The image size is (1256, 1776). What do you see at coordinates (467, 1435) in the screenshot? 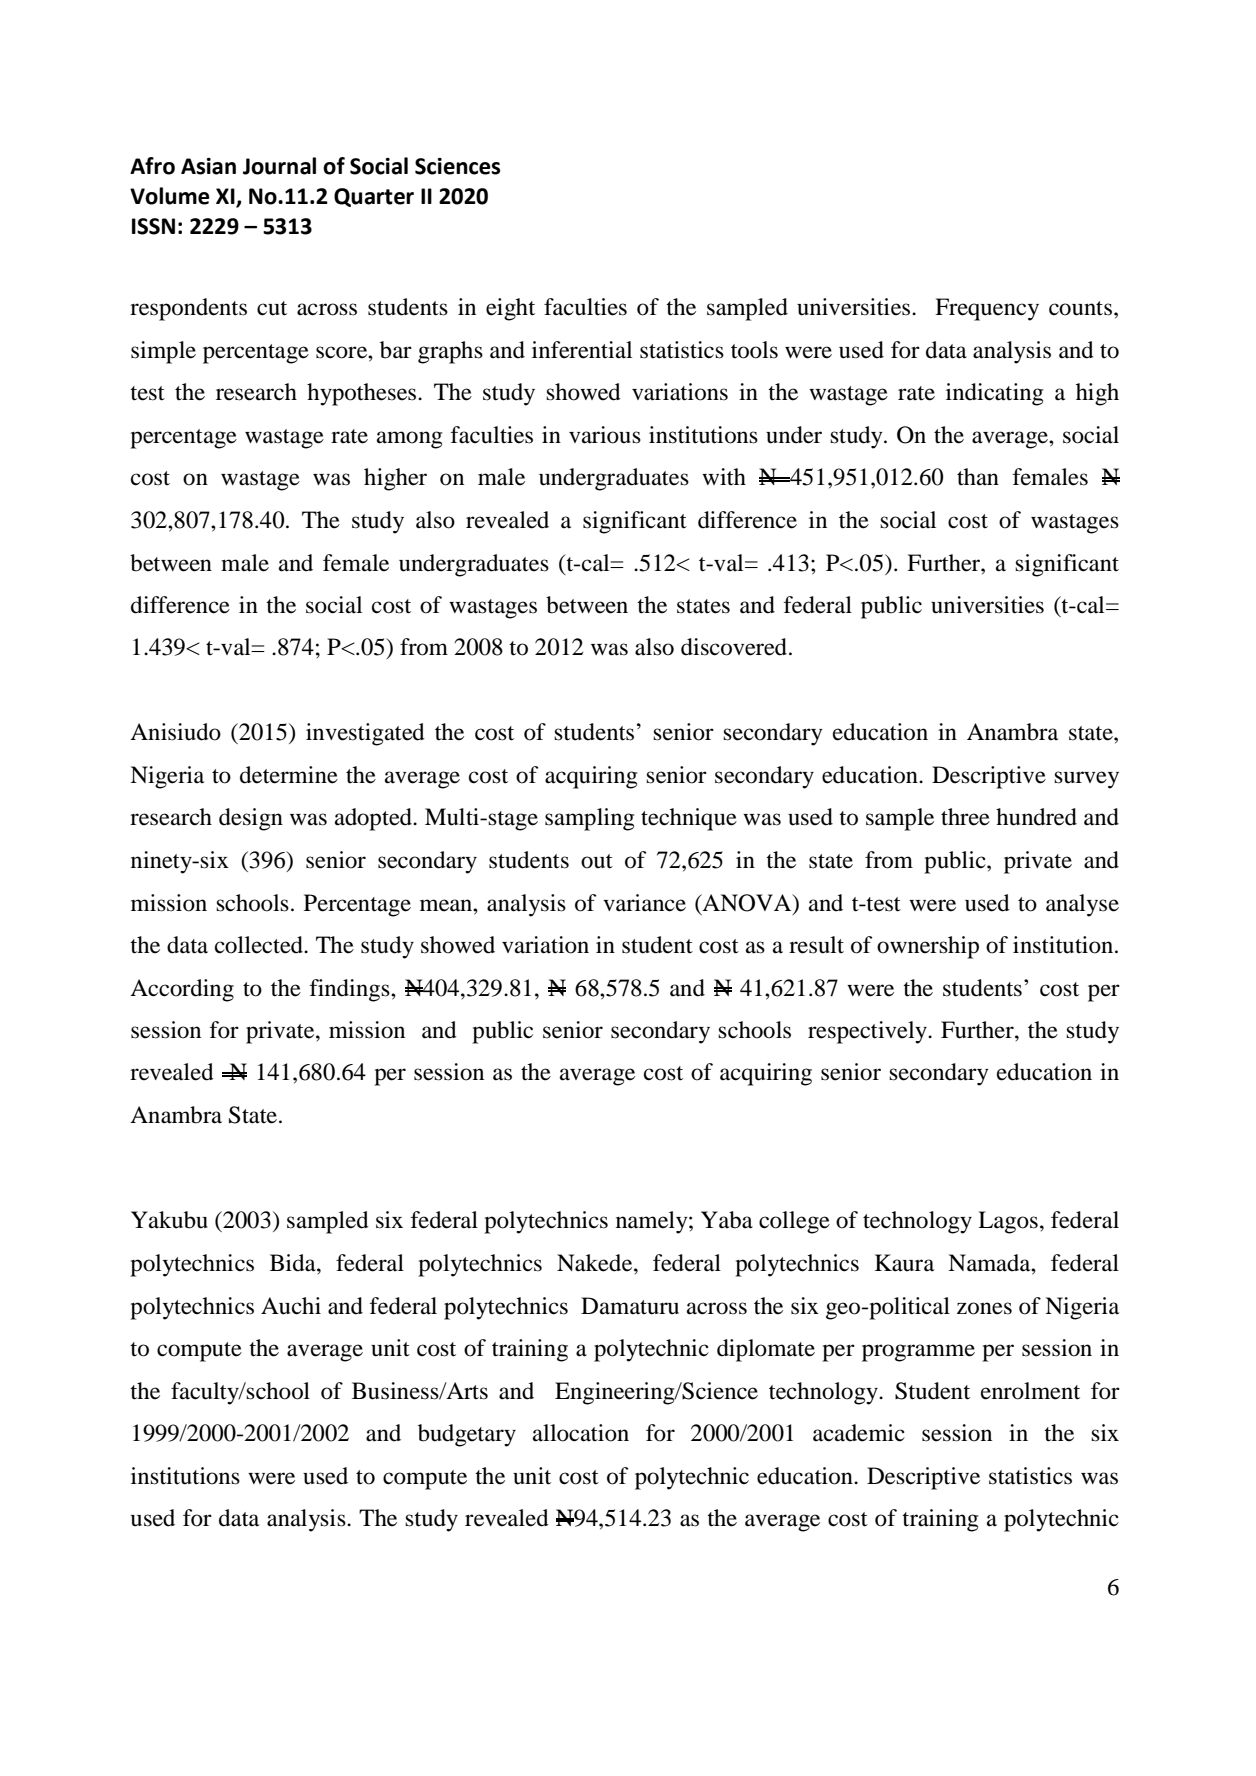
I see `budgetary` at bounding box center [467, 1435].
